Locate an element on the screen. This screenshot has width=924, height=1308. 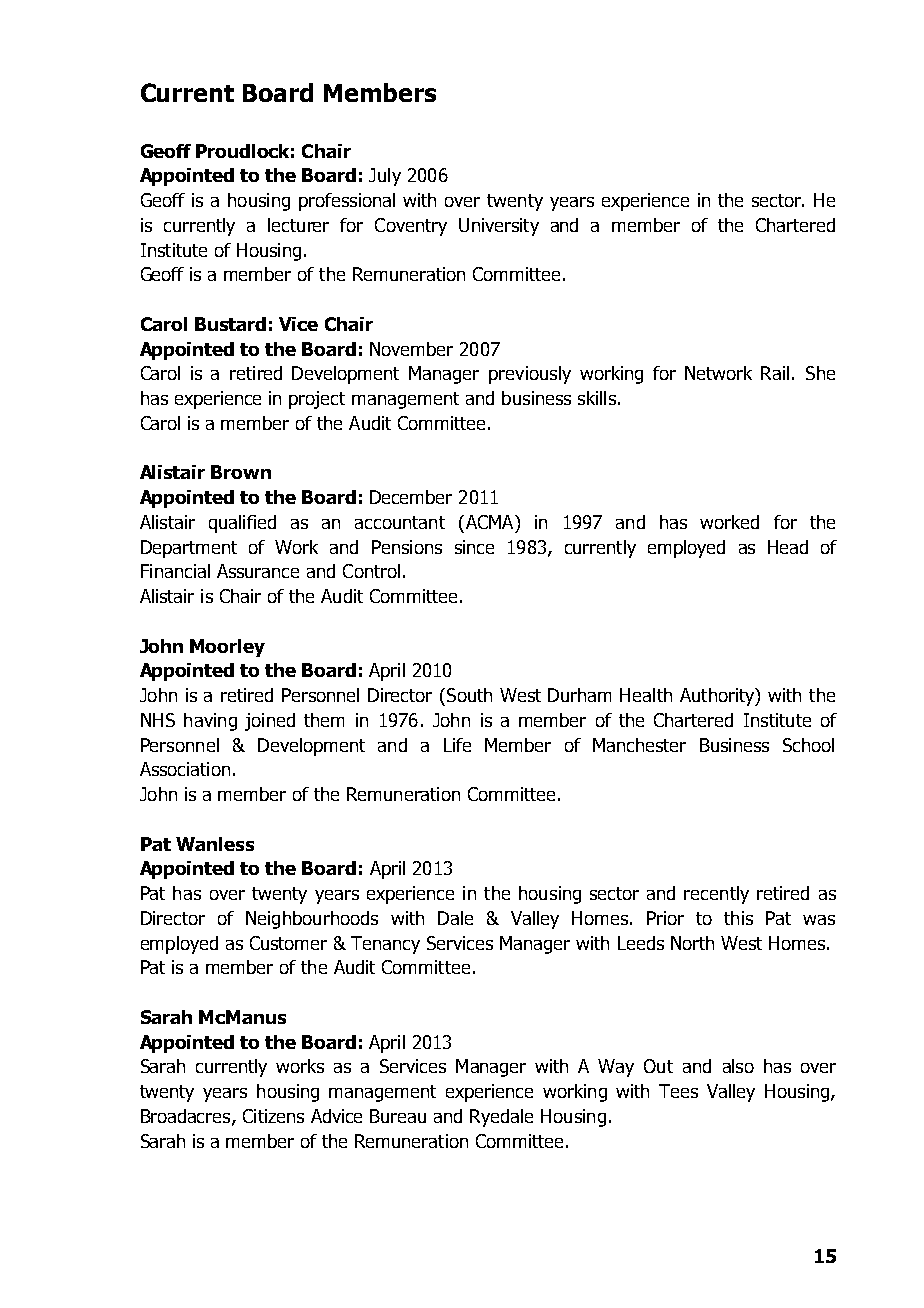
also is located at coordinates (738, 1066).
